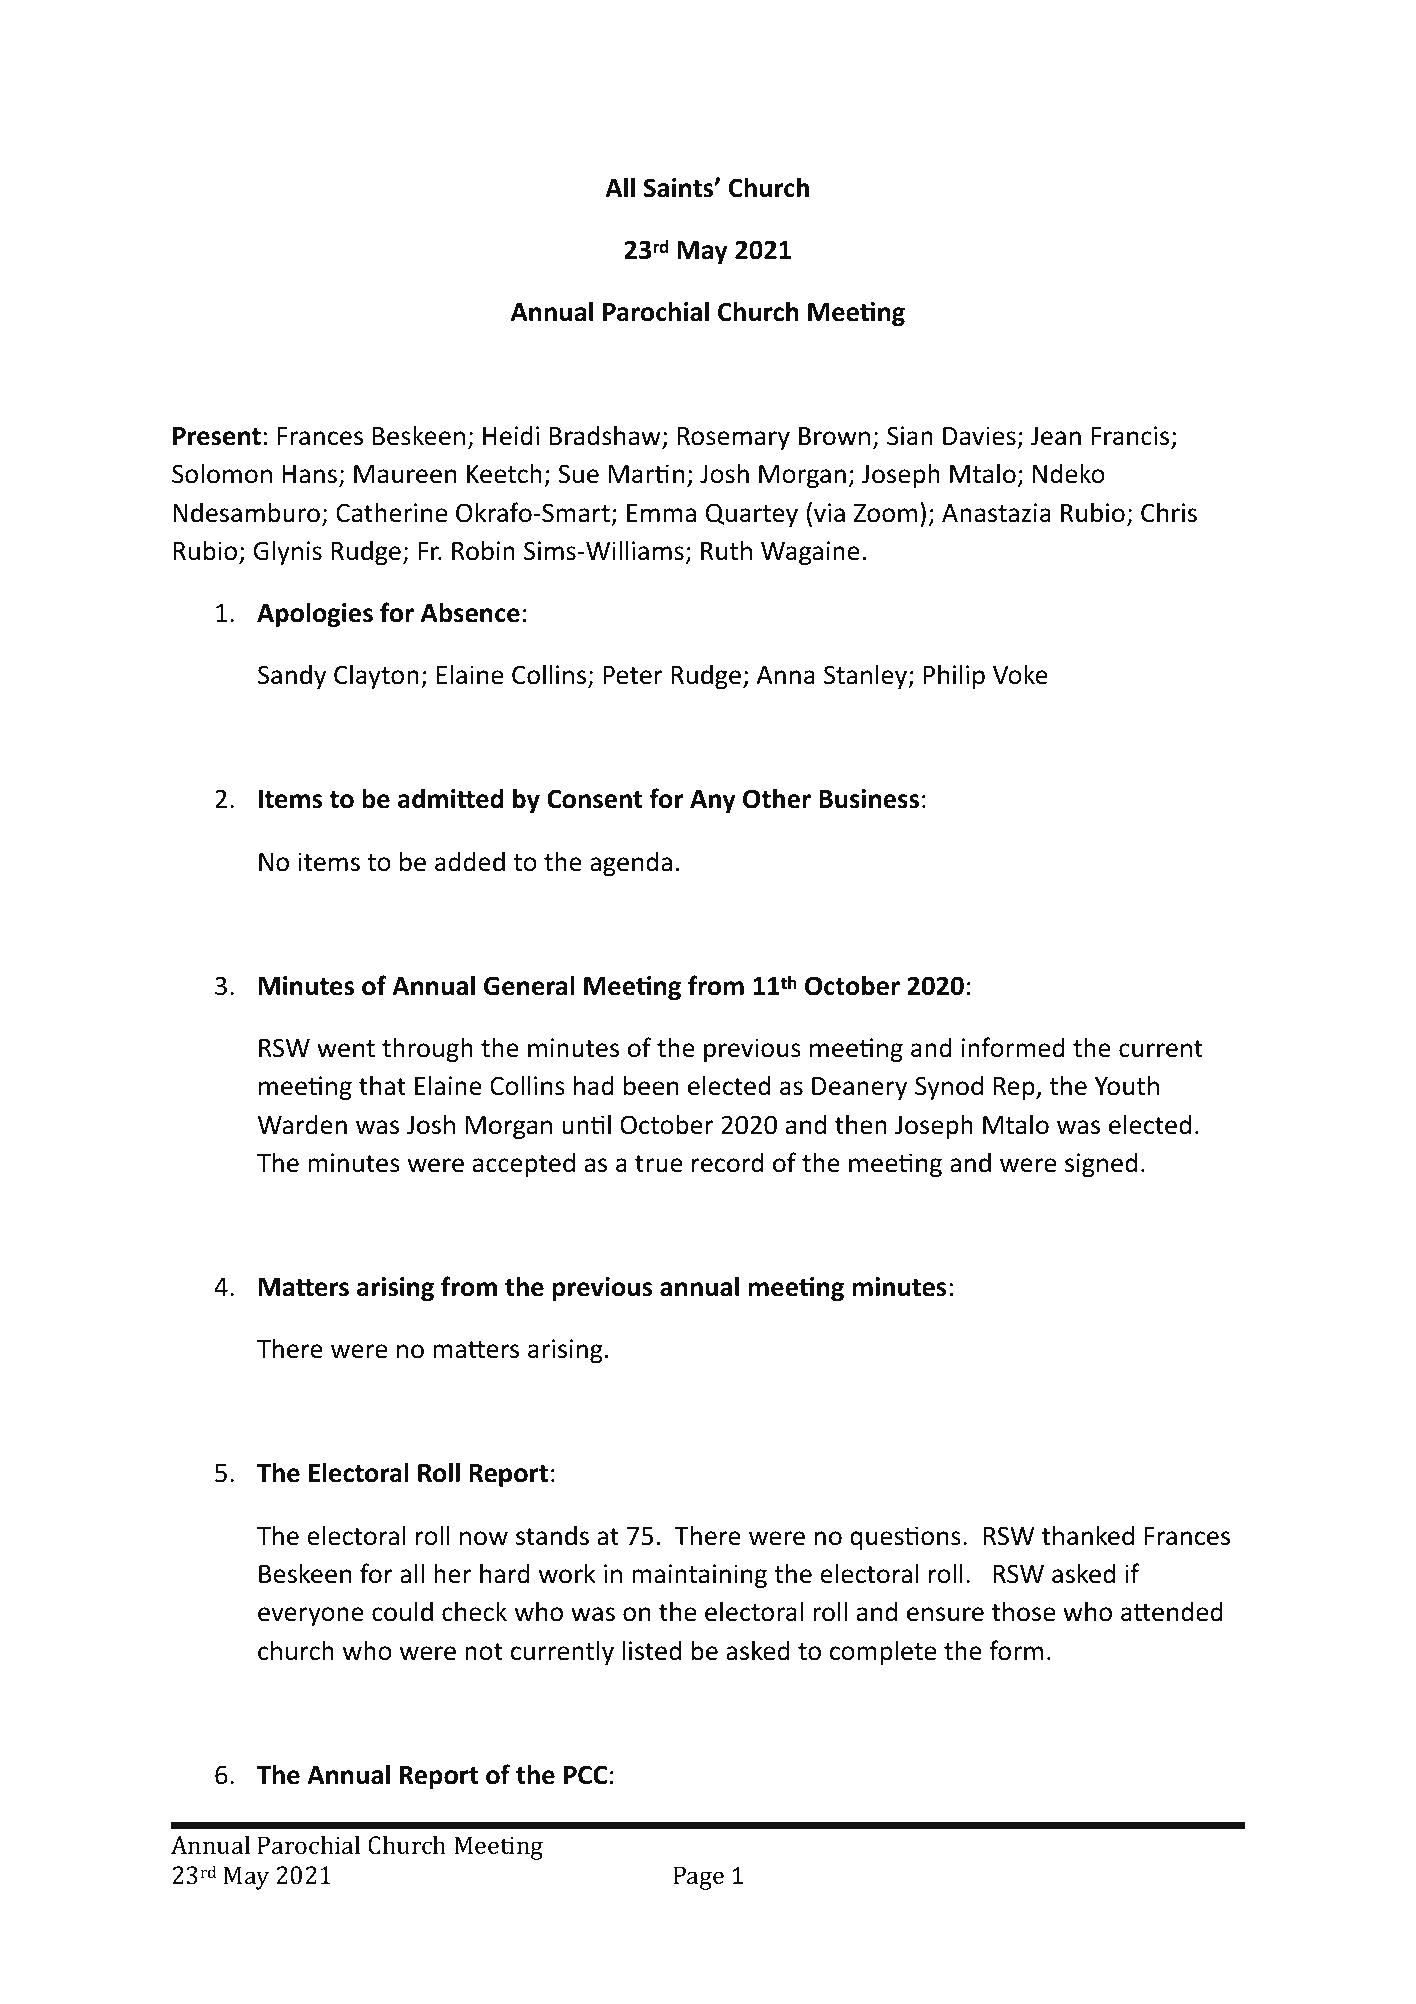 The width and height of the screenshot is (1416, 2004). Describe the element at coordinates (698, 1878) in the screenshot. I see `Page` at that location.
